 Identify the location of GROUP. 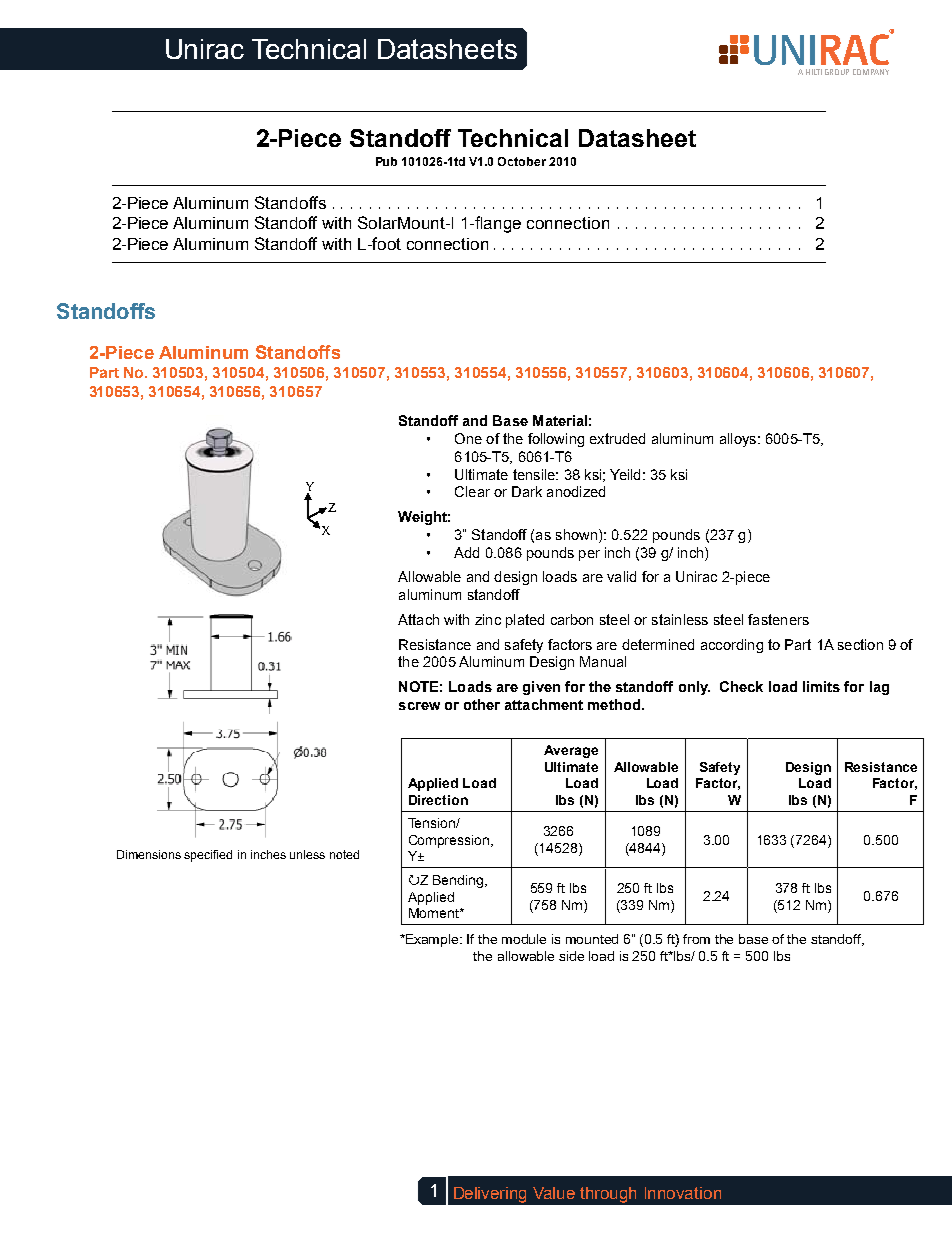
(837, 72).
